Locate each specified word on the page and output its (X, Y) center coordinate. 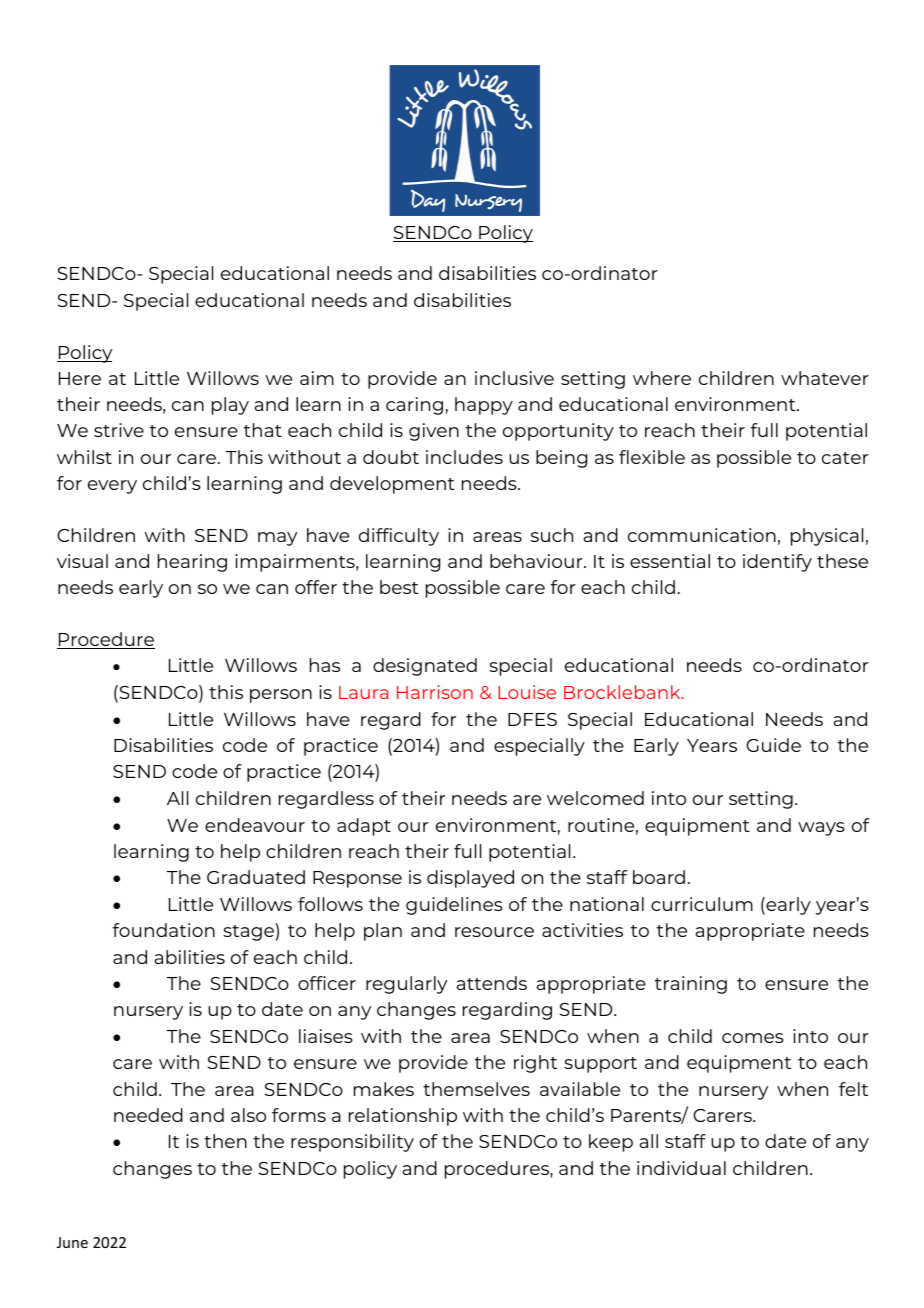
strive (119, 430)
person (281, 696)
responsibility (352, 1143)
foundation (164, 930)
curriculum (702, 904)
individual (681, 1168)
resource (494, 932)
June (72, 1242)
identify (777, 563)
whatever (825, 378)
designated (425, 667)
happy (484, 406)
